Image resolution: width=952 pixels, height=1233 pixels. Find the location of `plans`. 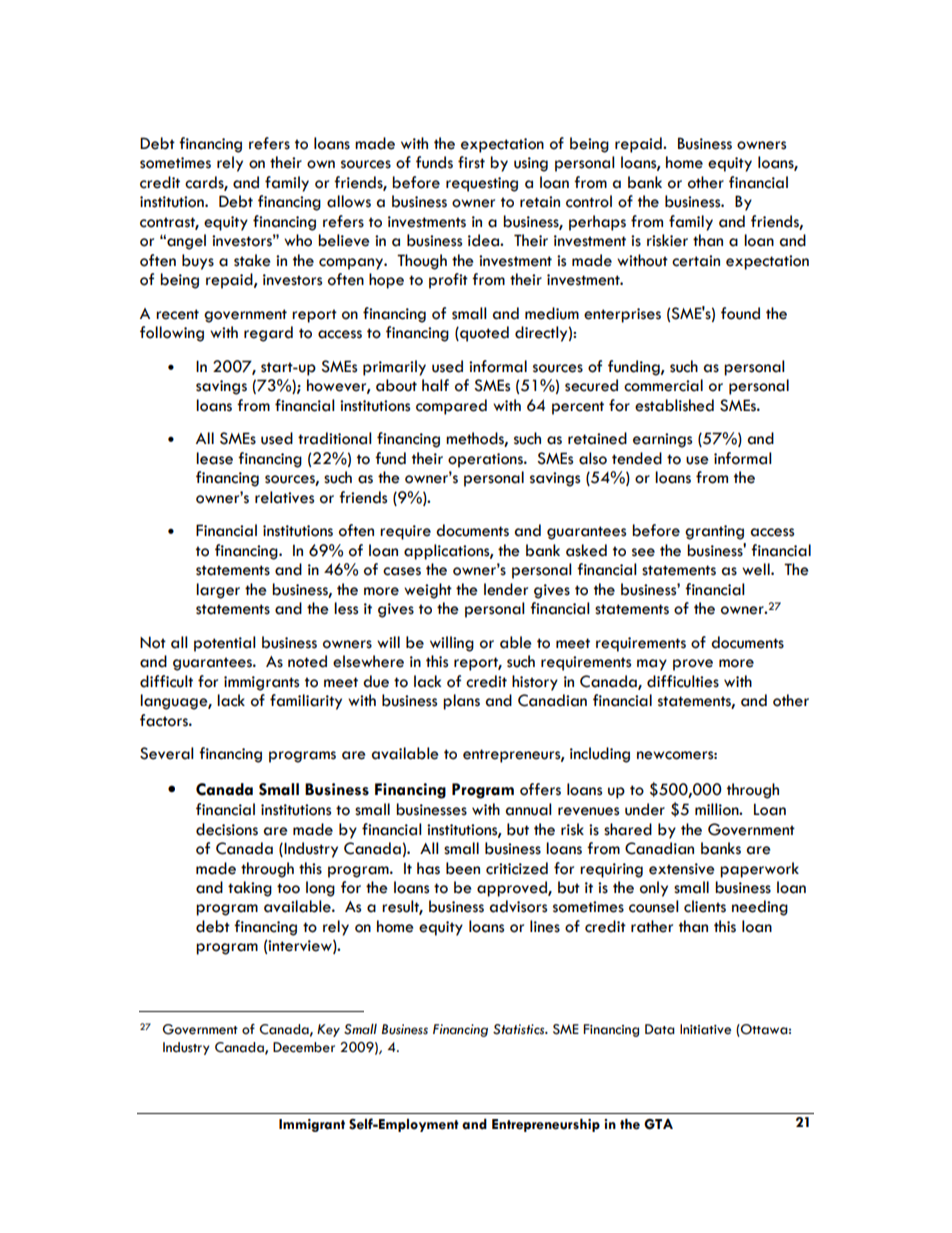

plans is located at coordinates (461, 702).
